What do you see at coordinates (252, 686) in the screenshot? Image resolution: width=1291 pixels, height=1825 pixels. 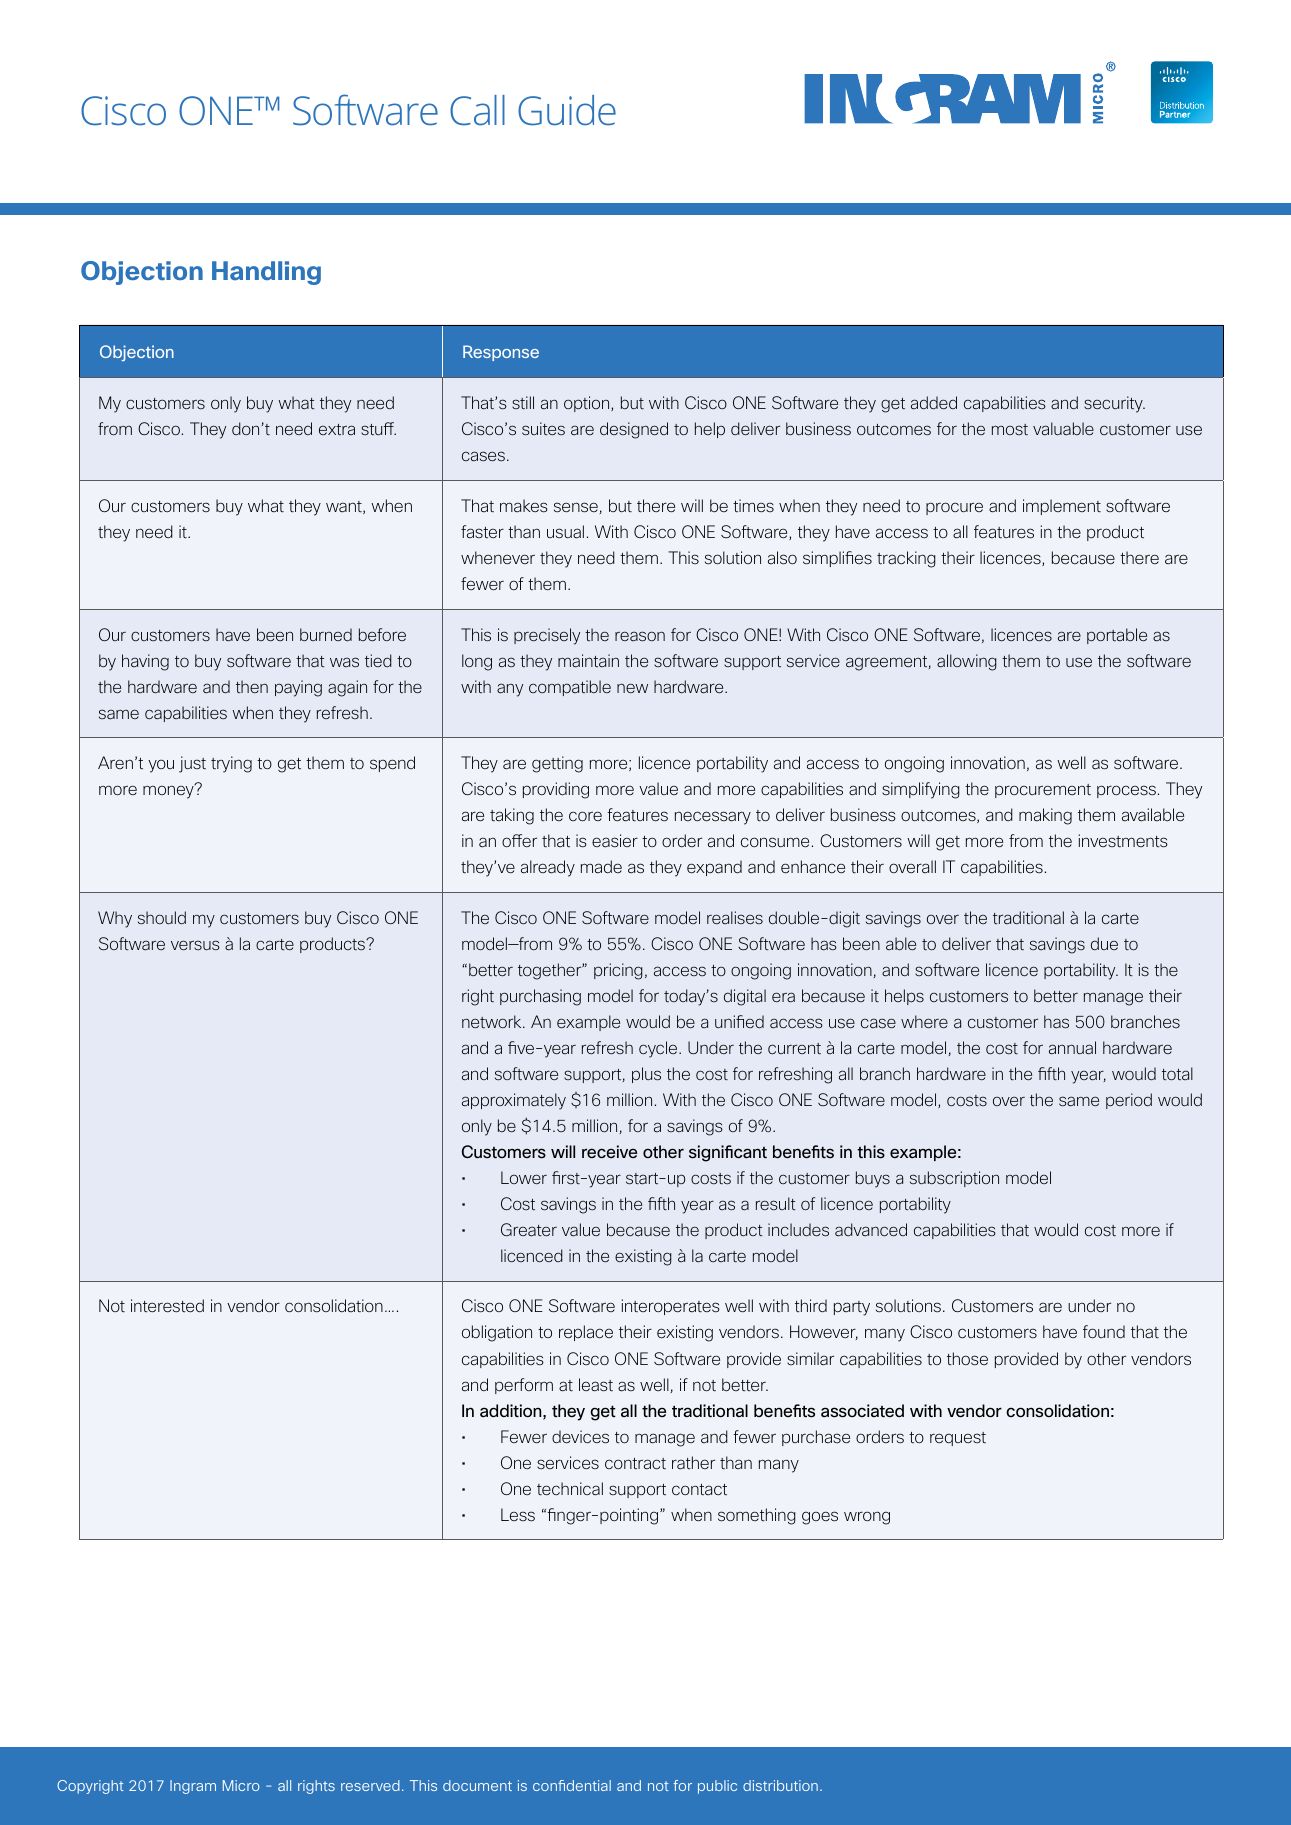 I see `then` at bounding box center [252, 686].
